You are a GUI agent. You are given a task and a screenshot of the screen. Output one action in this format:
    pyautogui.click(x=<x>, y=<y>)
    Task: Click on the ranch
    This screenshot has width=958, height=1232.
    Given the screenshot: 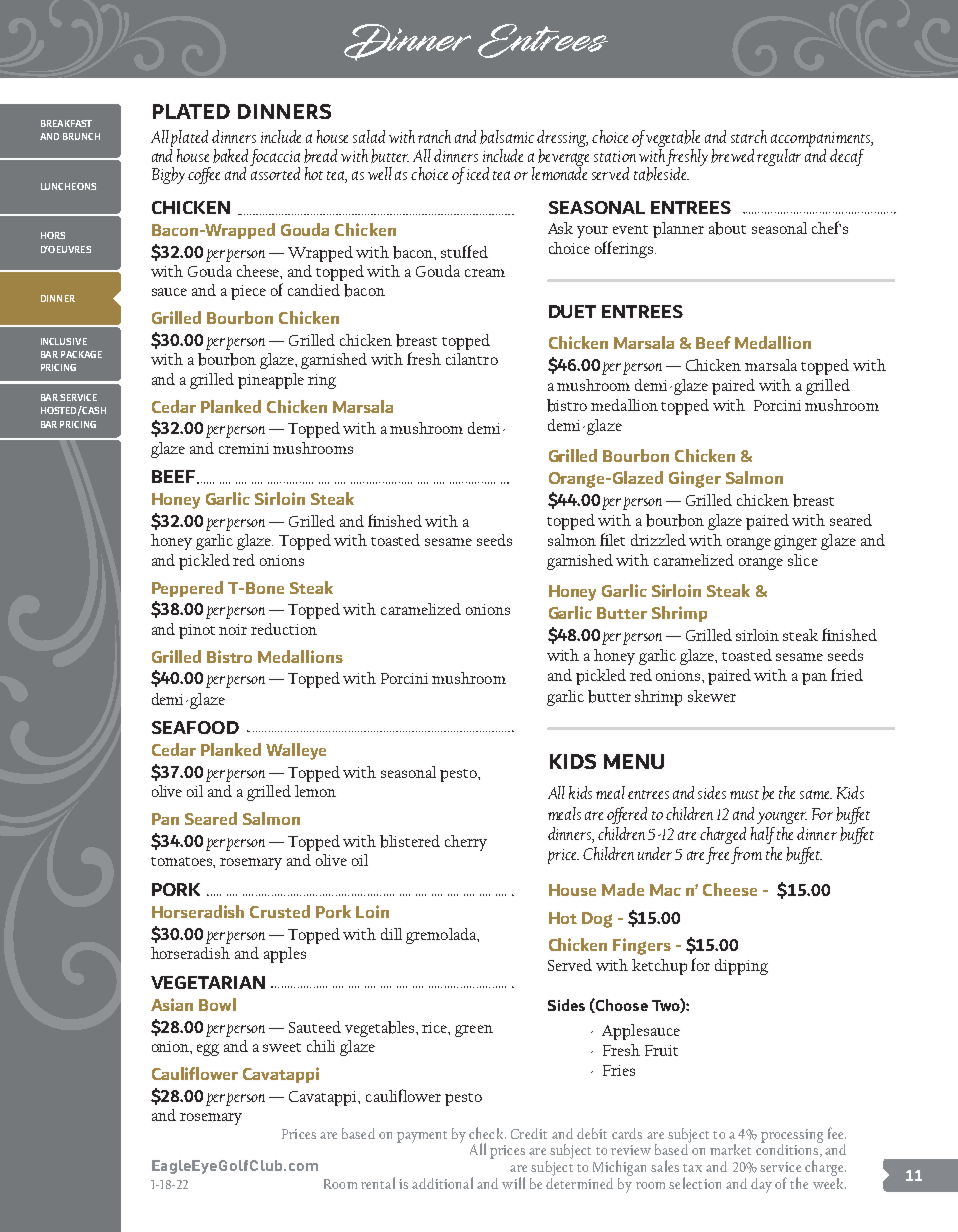 What is the action you would take?
    pyautogui.click(x=434, y=136)
